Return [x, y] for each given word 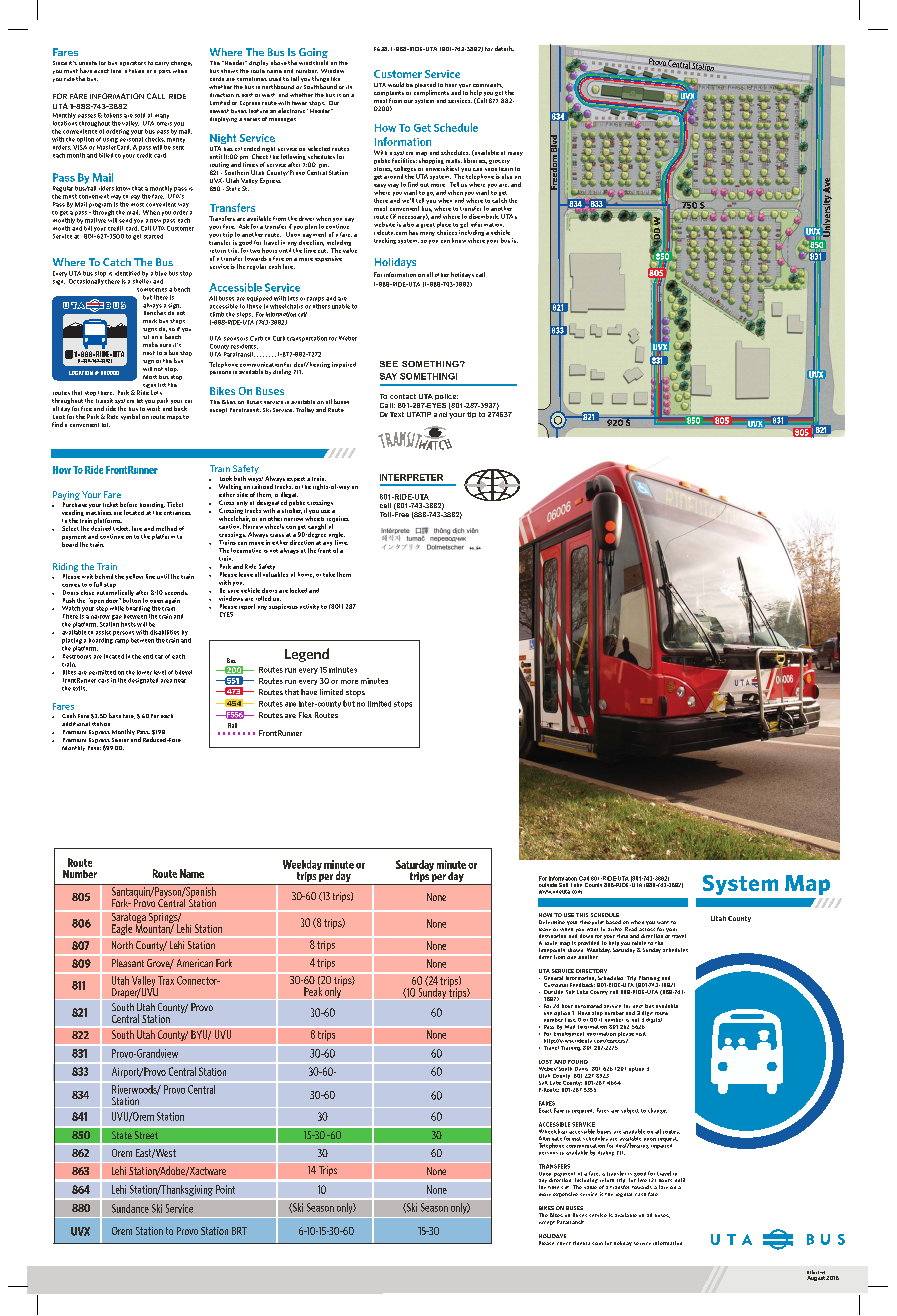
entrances [177, 513]
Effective [816, 1272]
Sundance [130, 1208]
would [396, 84]
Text [397, 414]
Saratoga [128, 918]
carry [162, 64]
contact [403, 396]
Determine [552, 922]
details [504, 48]
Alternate [550, 1138]
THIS [582, 915]
